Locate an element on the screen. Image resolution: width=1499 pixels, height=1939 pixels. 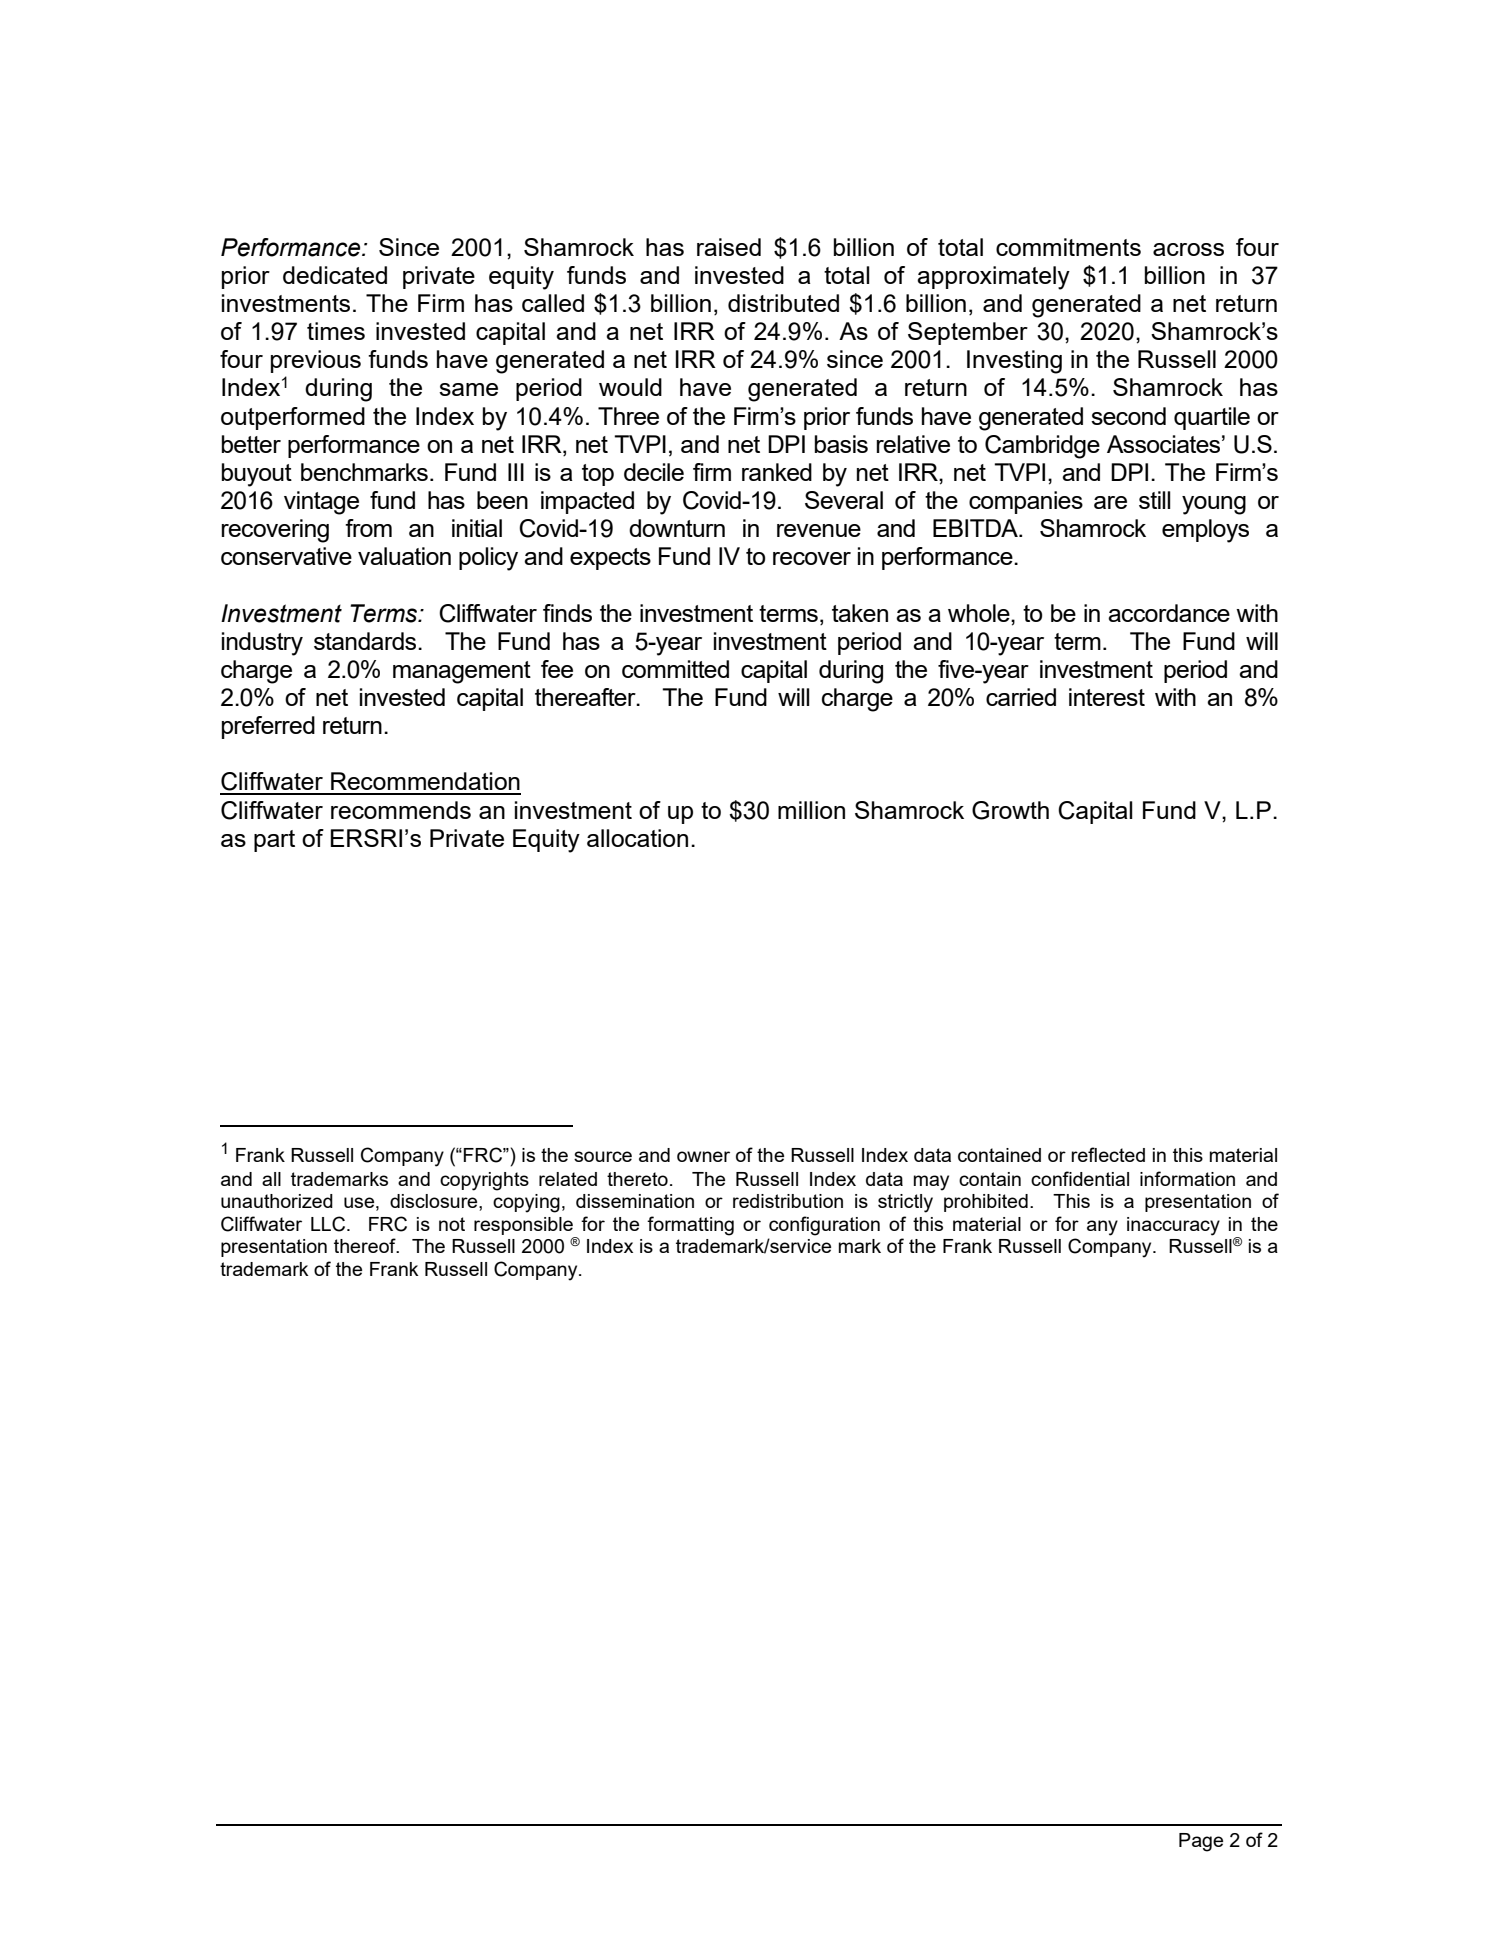
million is located at coordinates (811, 810).
